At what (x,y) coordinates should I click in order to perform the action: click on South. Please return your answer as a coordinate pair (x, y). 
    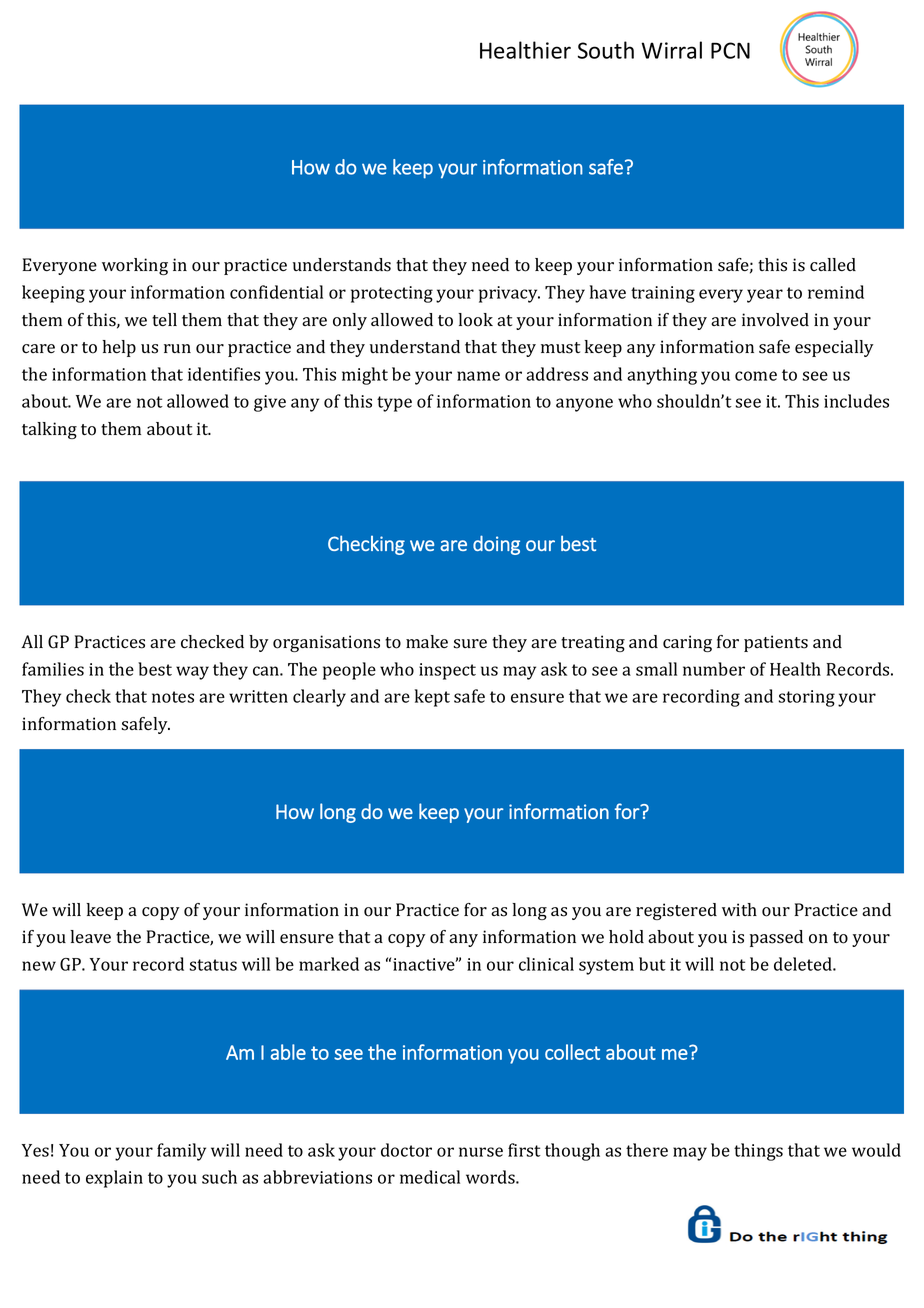
    Looking at the image, I should click on (606, 50).
